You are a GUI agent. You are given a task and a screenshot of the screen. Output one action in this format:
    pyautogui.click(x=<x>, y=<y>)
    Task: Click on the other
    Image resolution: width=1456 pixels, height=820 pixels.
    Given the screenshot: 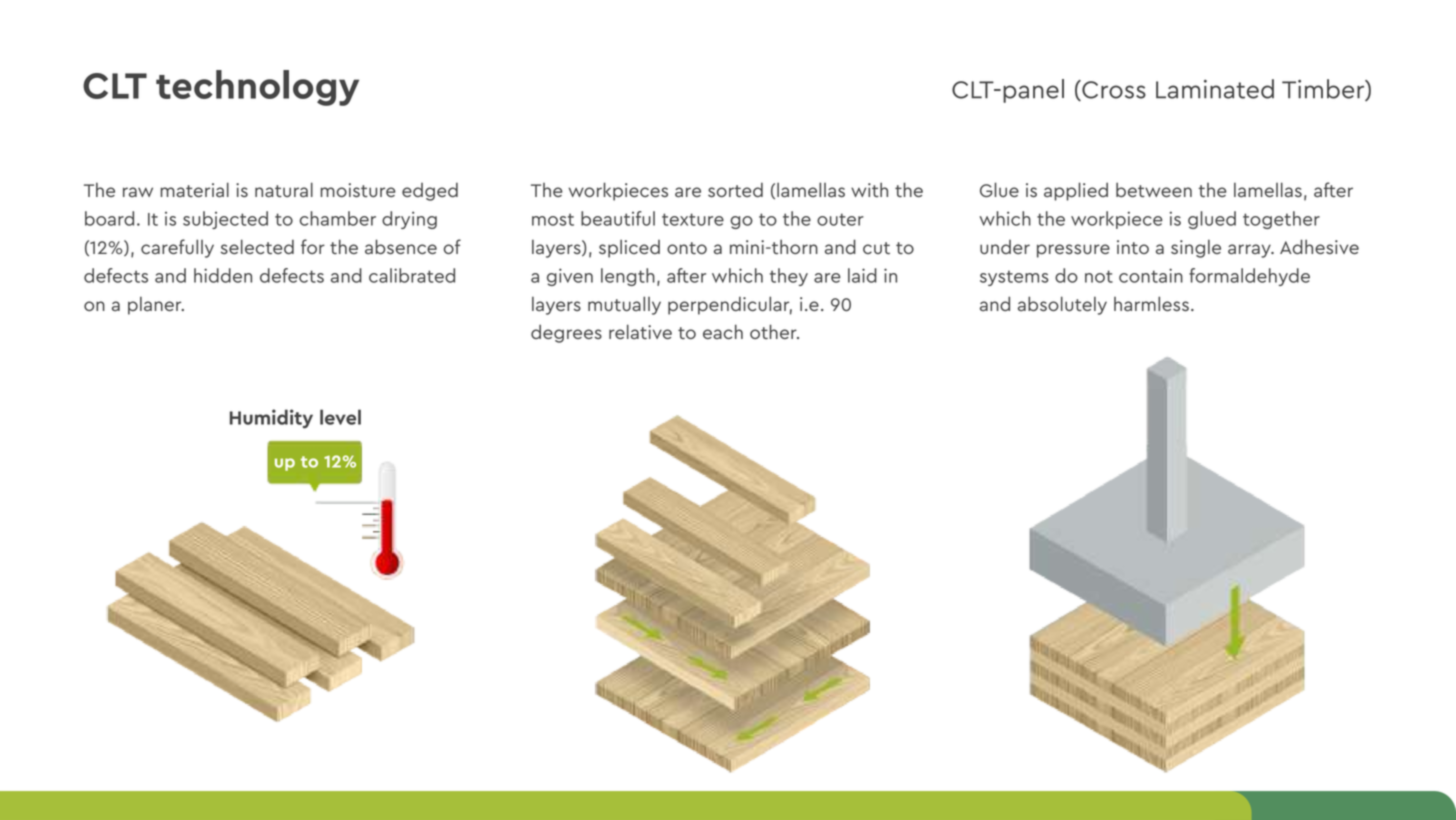 What is the action you would take?
    pyautogui.click(x=774, y=331)
